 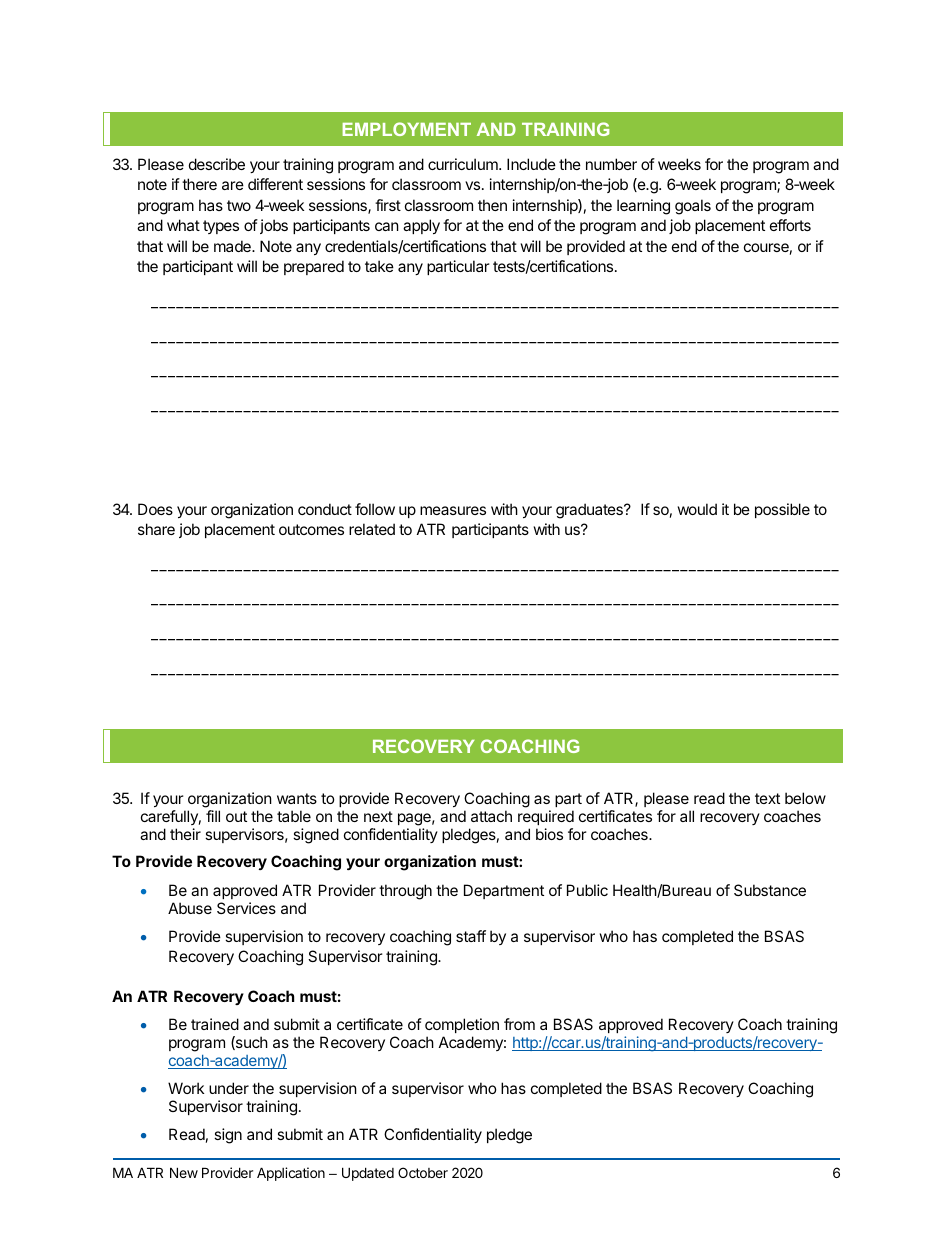 What do you see at coordinates (790, 225) in the document?
I see `efforts` at bounding box center [790, 225].
